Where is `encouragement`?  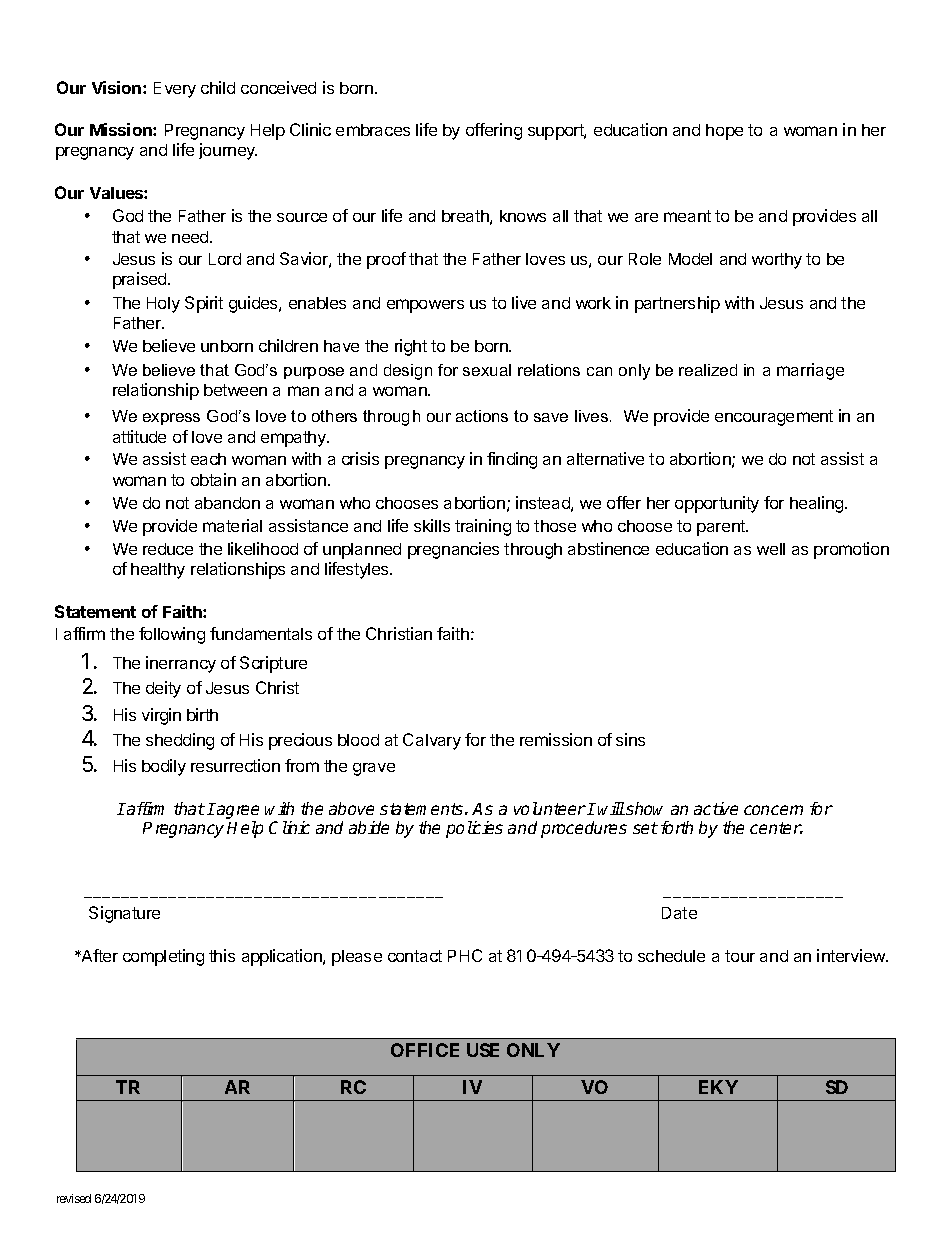
encouragement is located at coordinates (774, 418).
